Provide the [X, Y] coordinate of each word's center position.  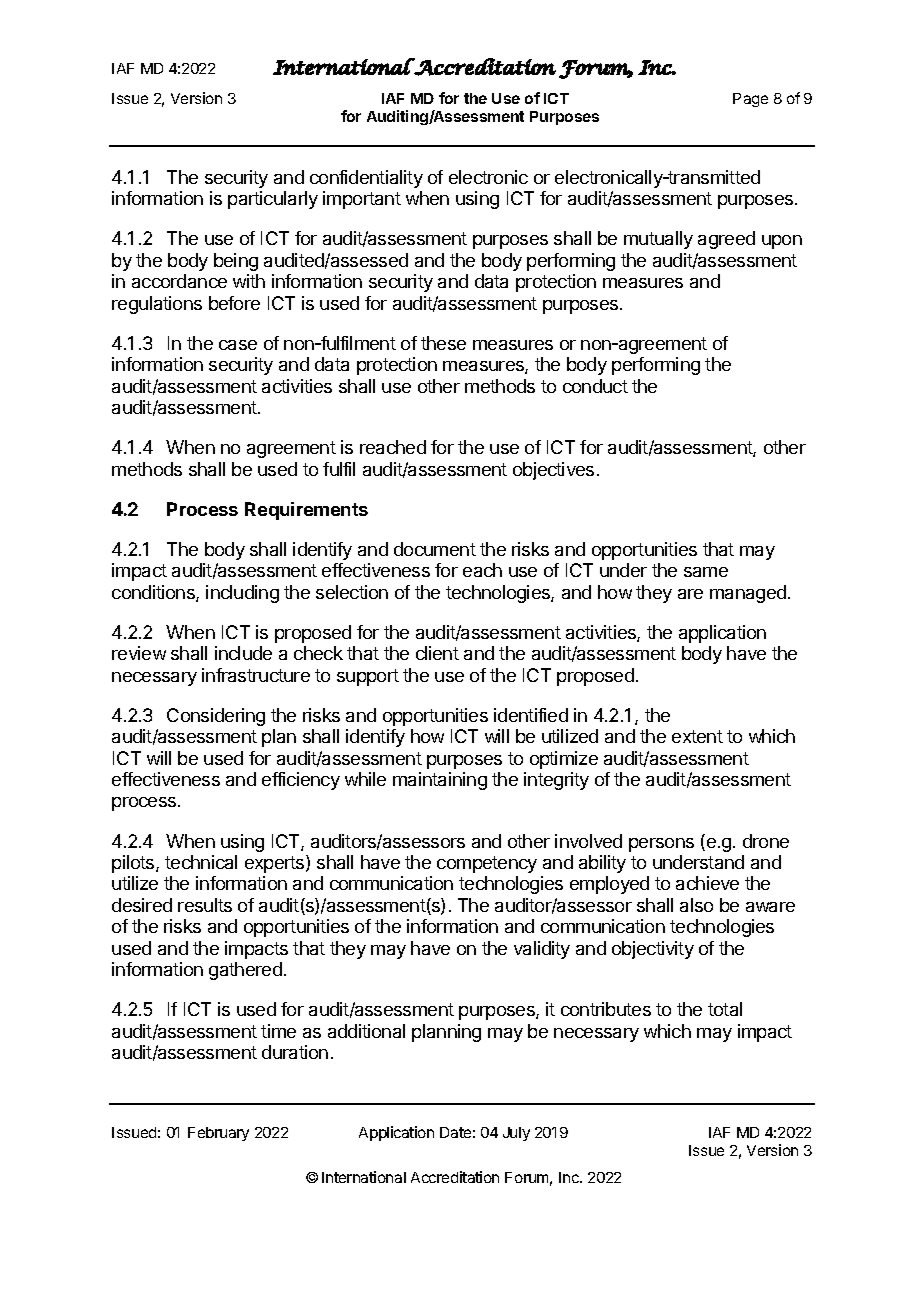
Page [750, 100]
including [242, 594]
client [437, 653]
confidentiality [366, 179]
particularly [273, 200]
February [218, 1134]
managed [748, 594]
